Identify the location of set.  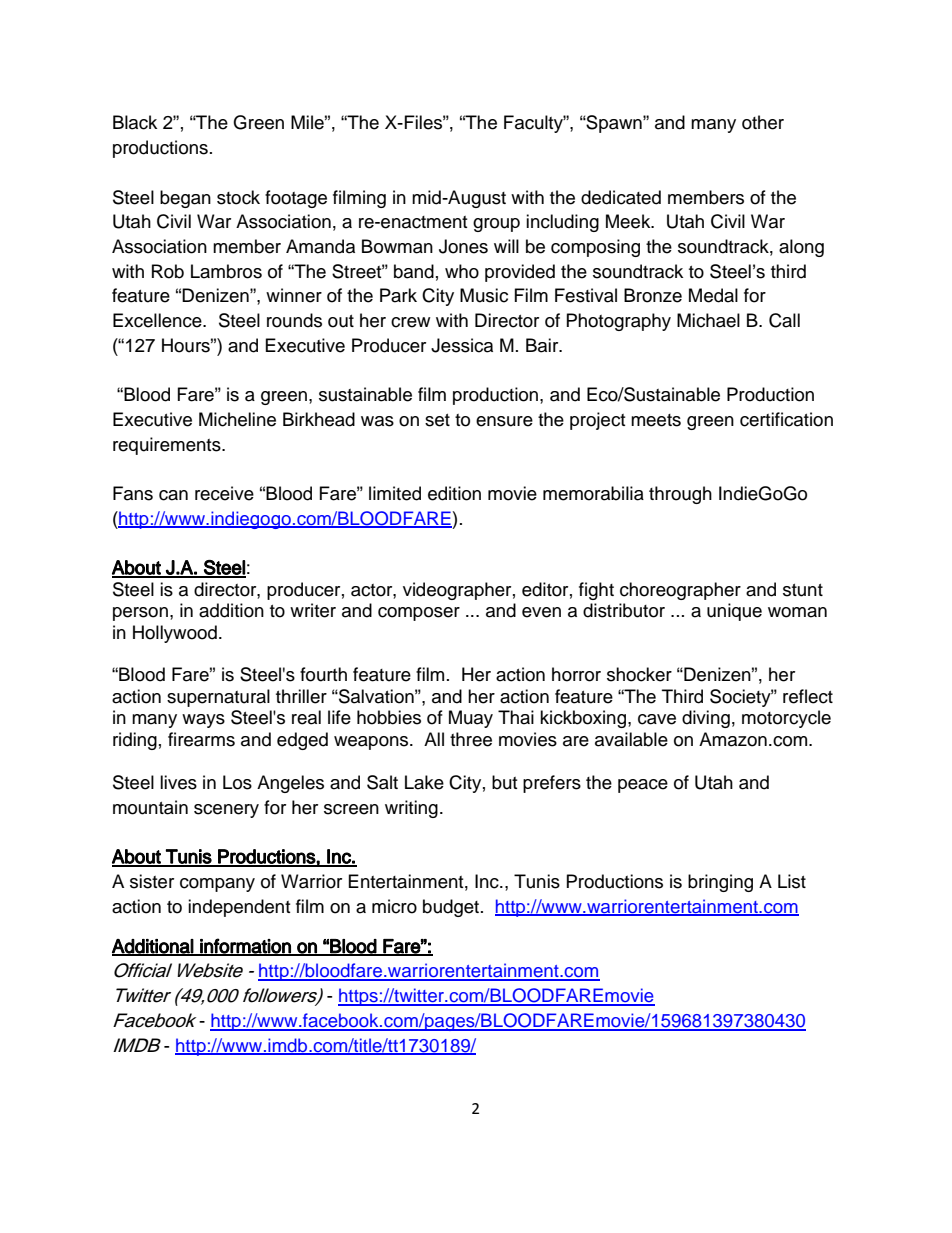
(437, 420).
